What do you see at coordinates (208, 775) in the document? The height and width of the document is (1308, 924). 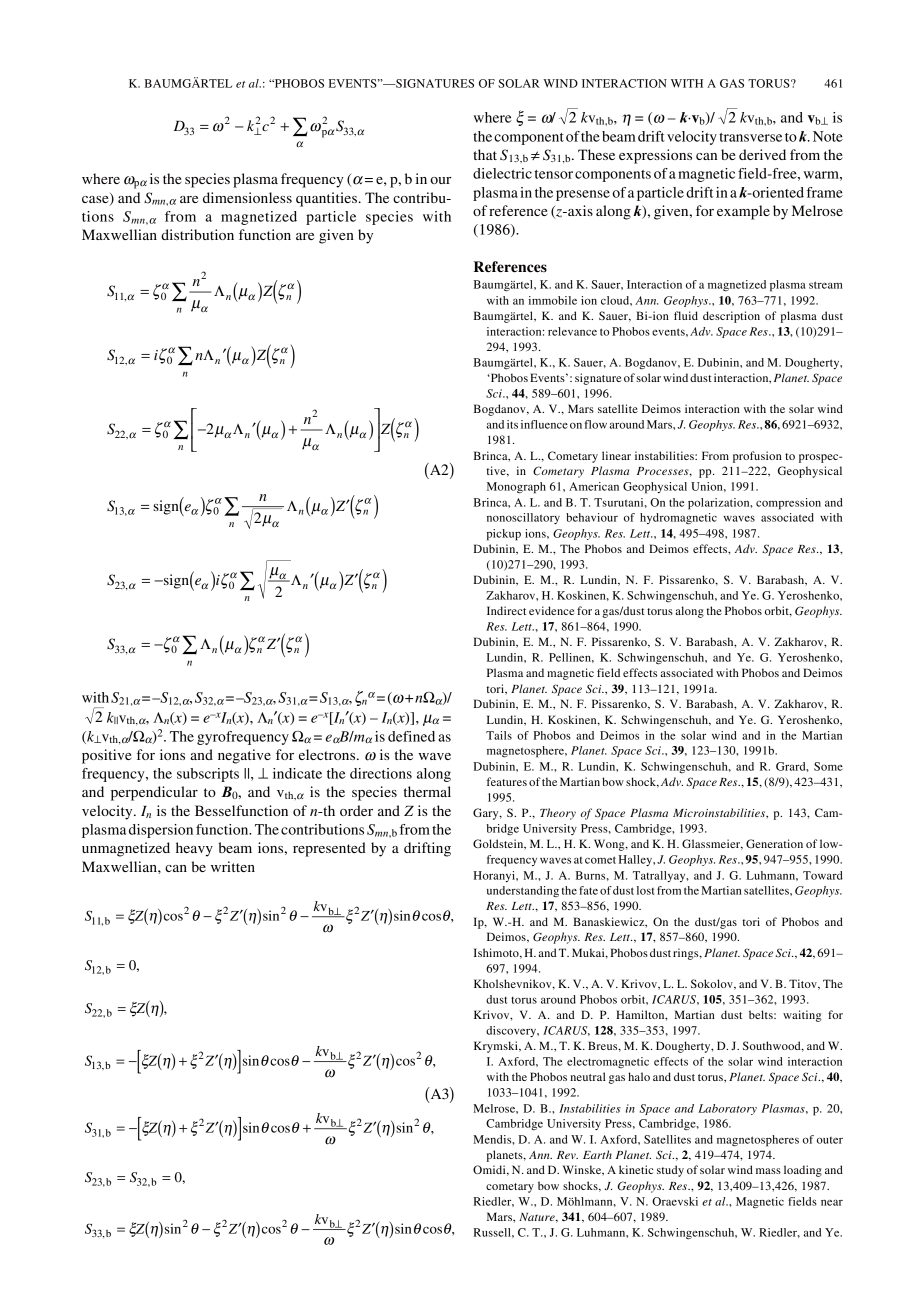 I see `subscripts` at bounding box center [208, 775].
